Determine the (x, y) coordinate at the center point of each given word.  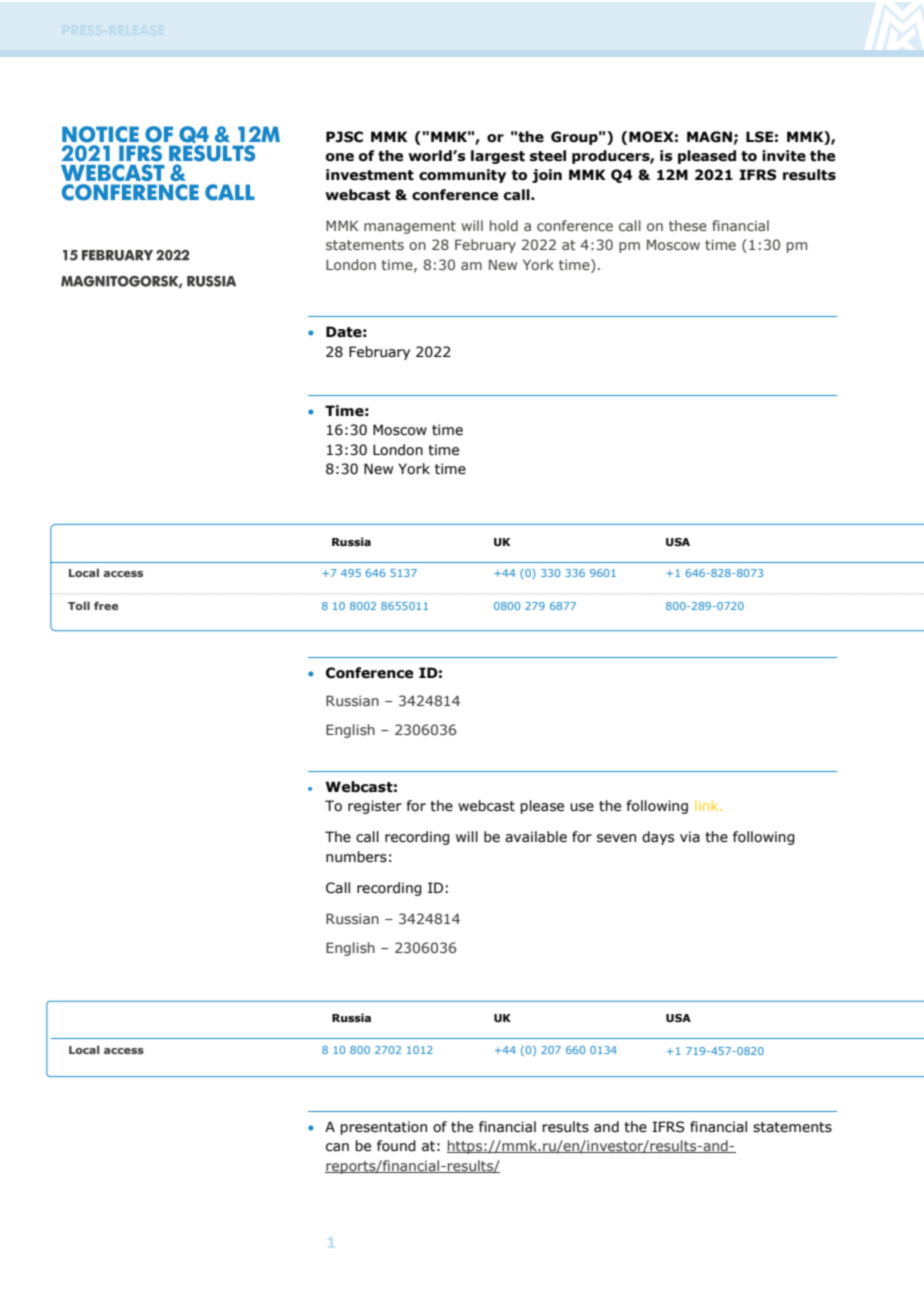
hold (504, 225)
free (106, 605)
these (688, 225)
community (462, 176)
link (708, 805)
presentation (383, 1128)
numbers (356, 857)
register (375, 807)
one (340, 157)
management (410, 227)
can (337, 1147)
